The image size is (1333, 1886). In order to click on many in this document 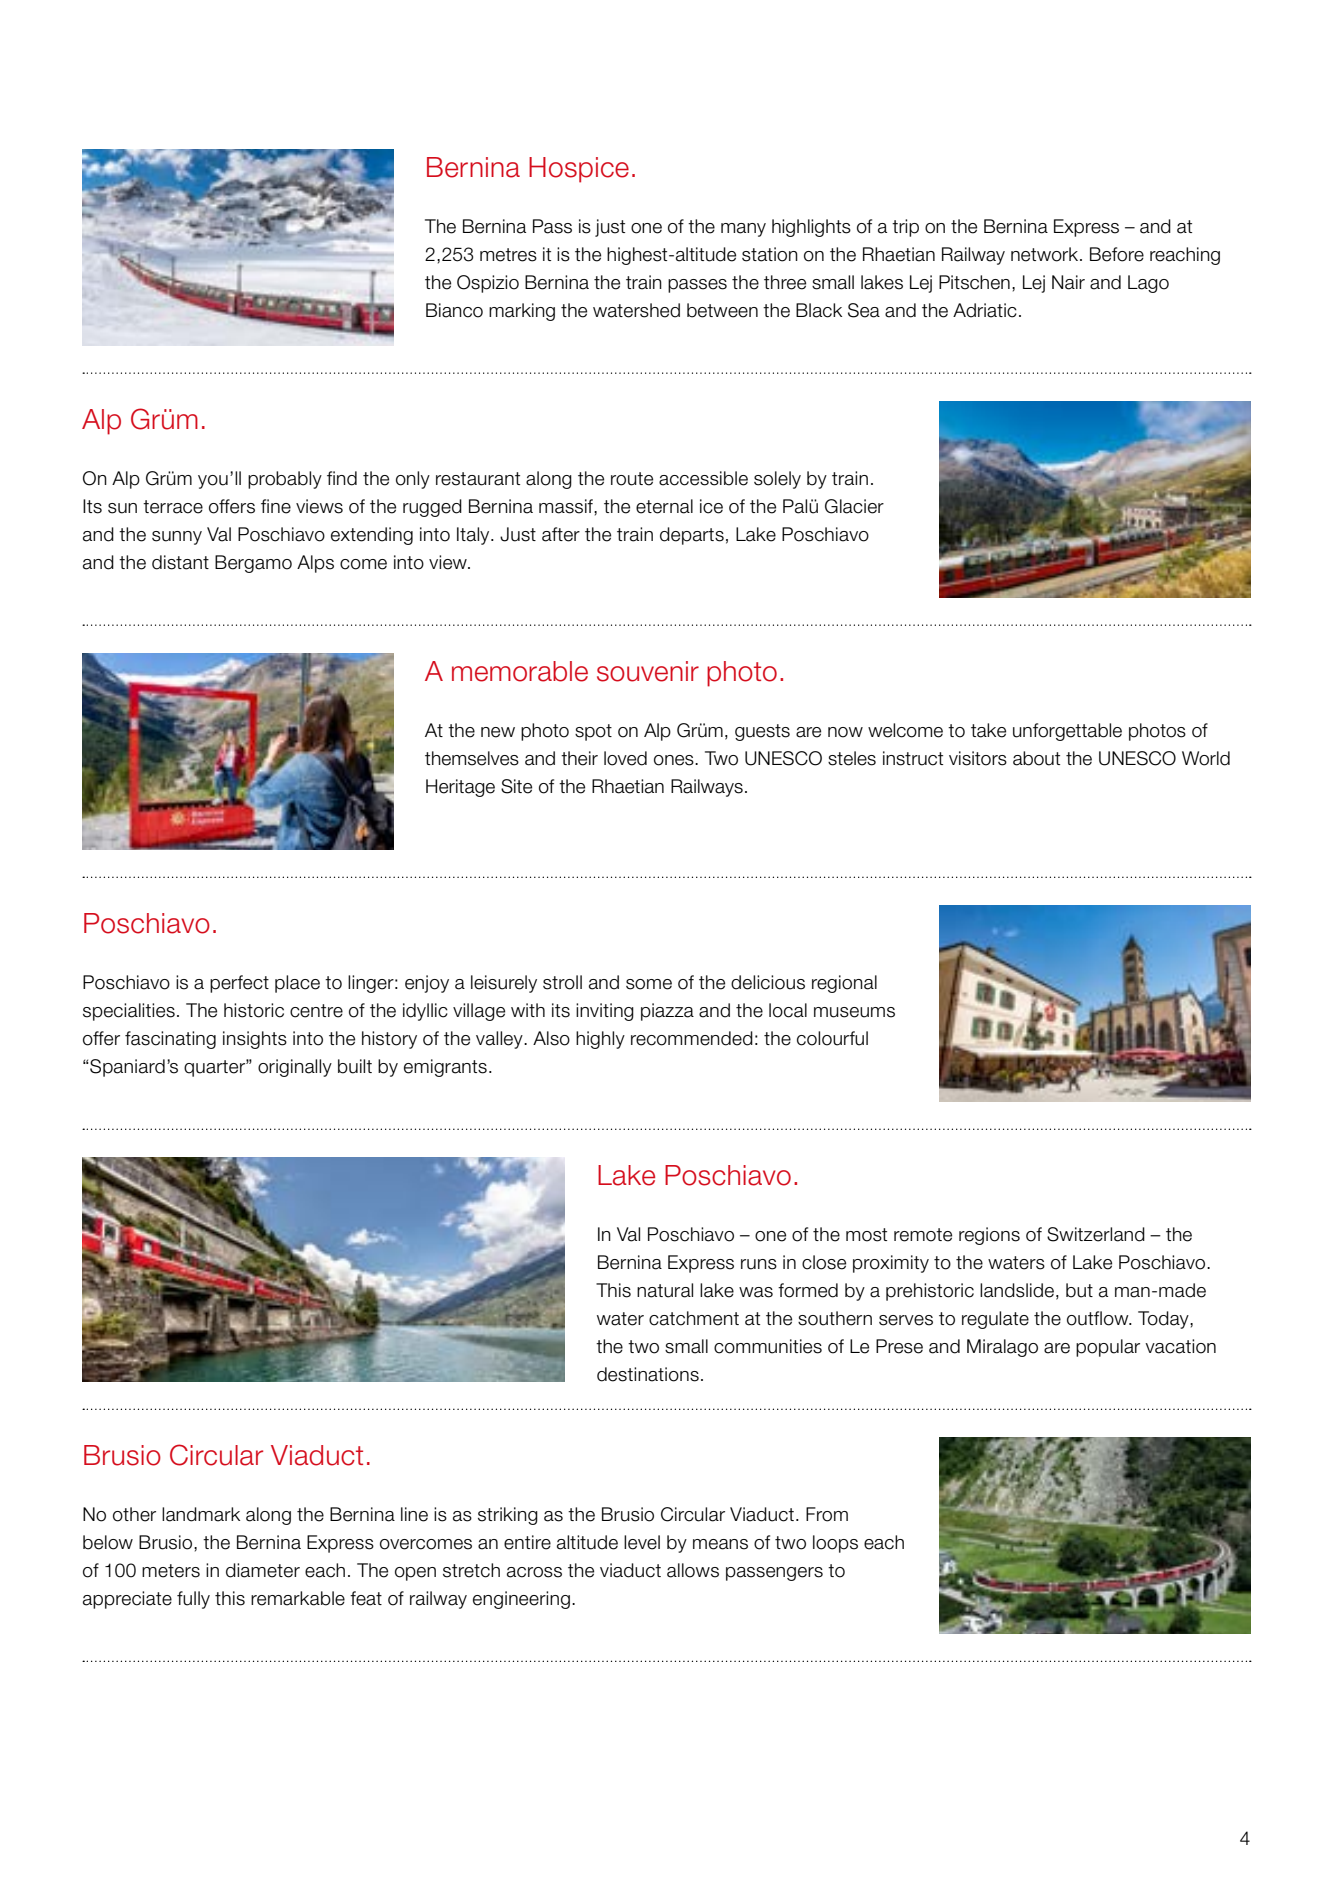, I will do `click(743, 230)`.
